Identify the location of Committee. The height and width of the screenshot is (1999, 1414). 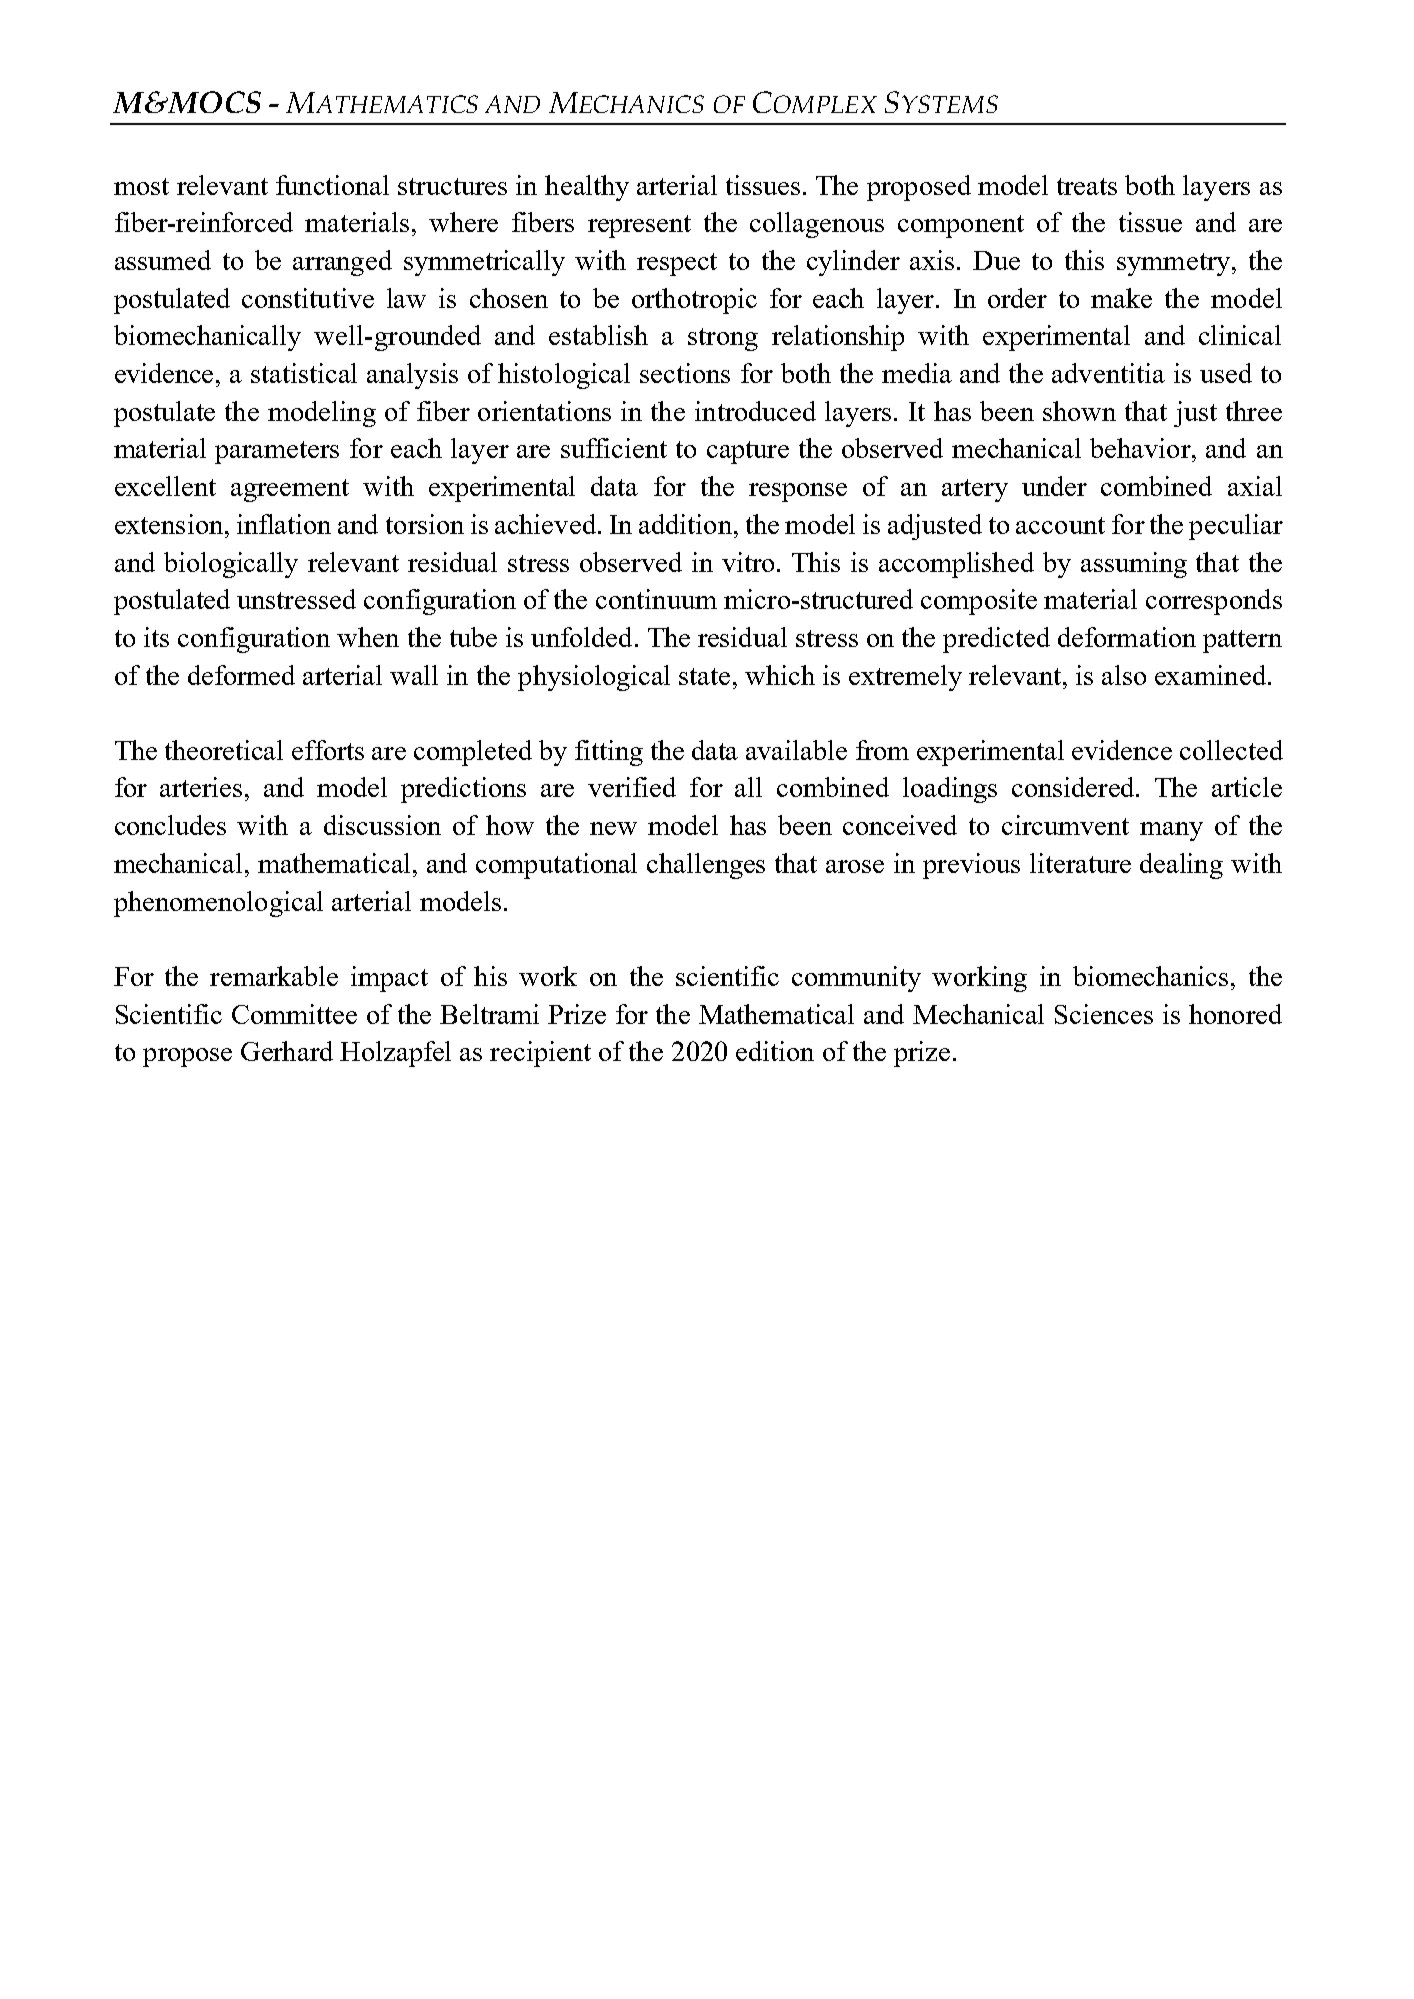
(294, 1014).
